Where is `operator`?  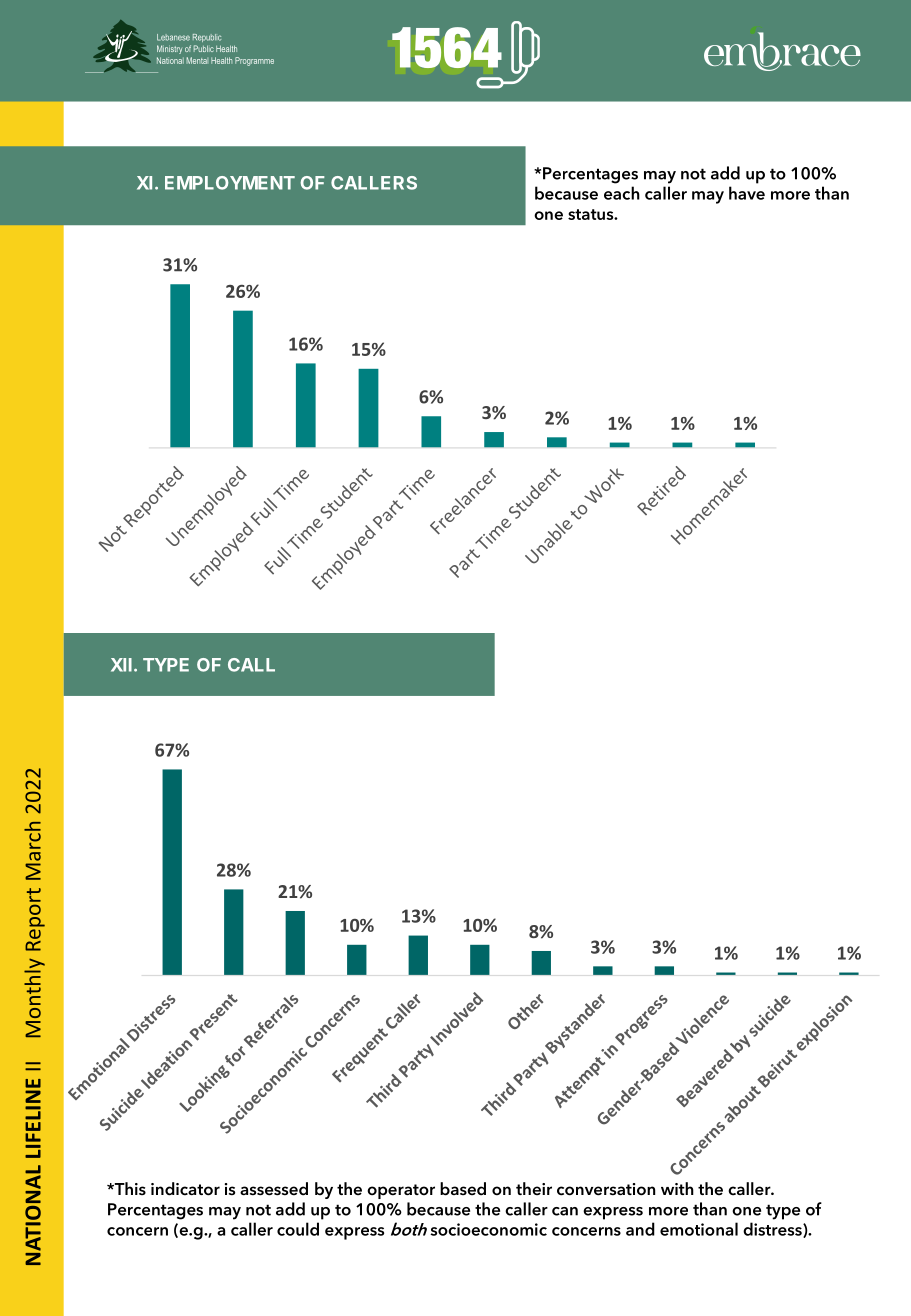
operator is located at coordinates (401, 1191).
